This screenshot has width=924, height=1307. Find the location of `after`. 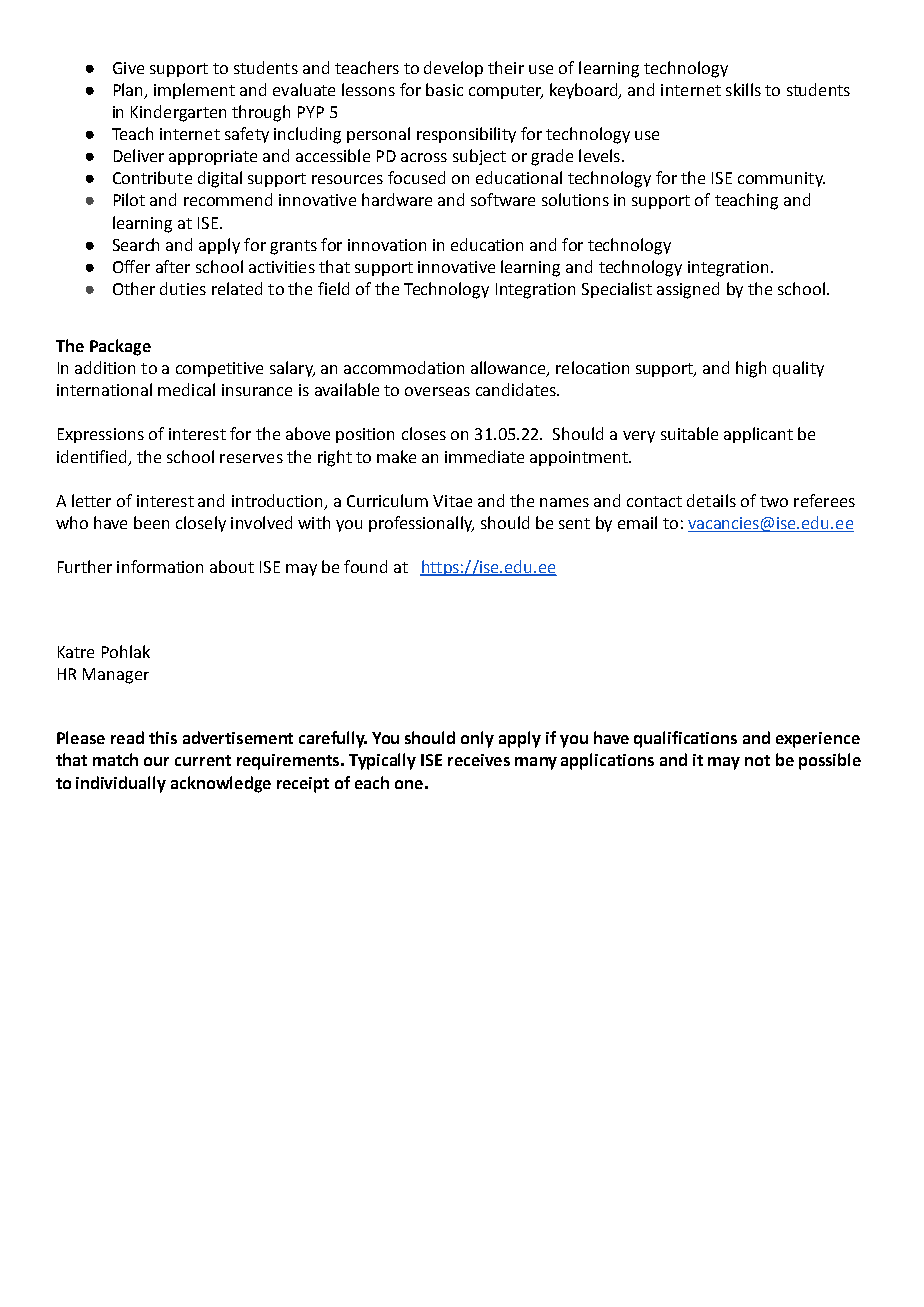

after is located at coordinates (173, 266).
